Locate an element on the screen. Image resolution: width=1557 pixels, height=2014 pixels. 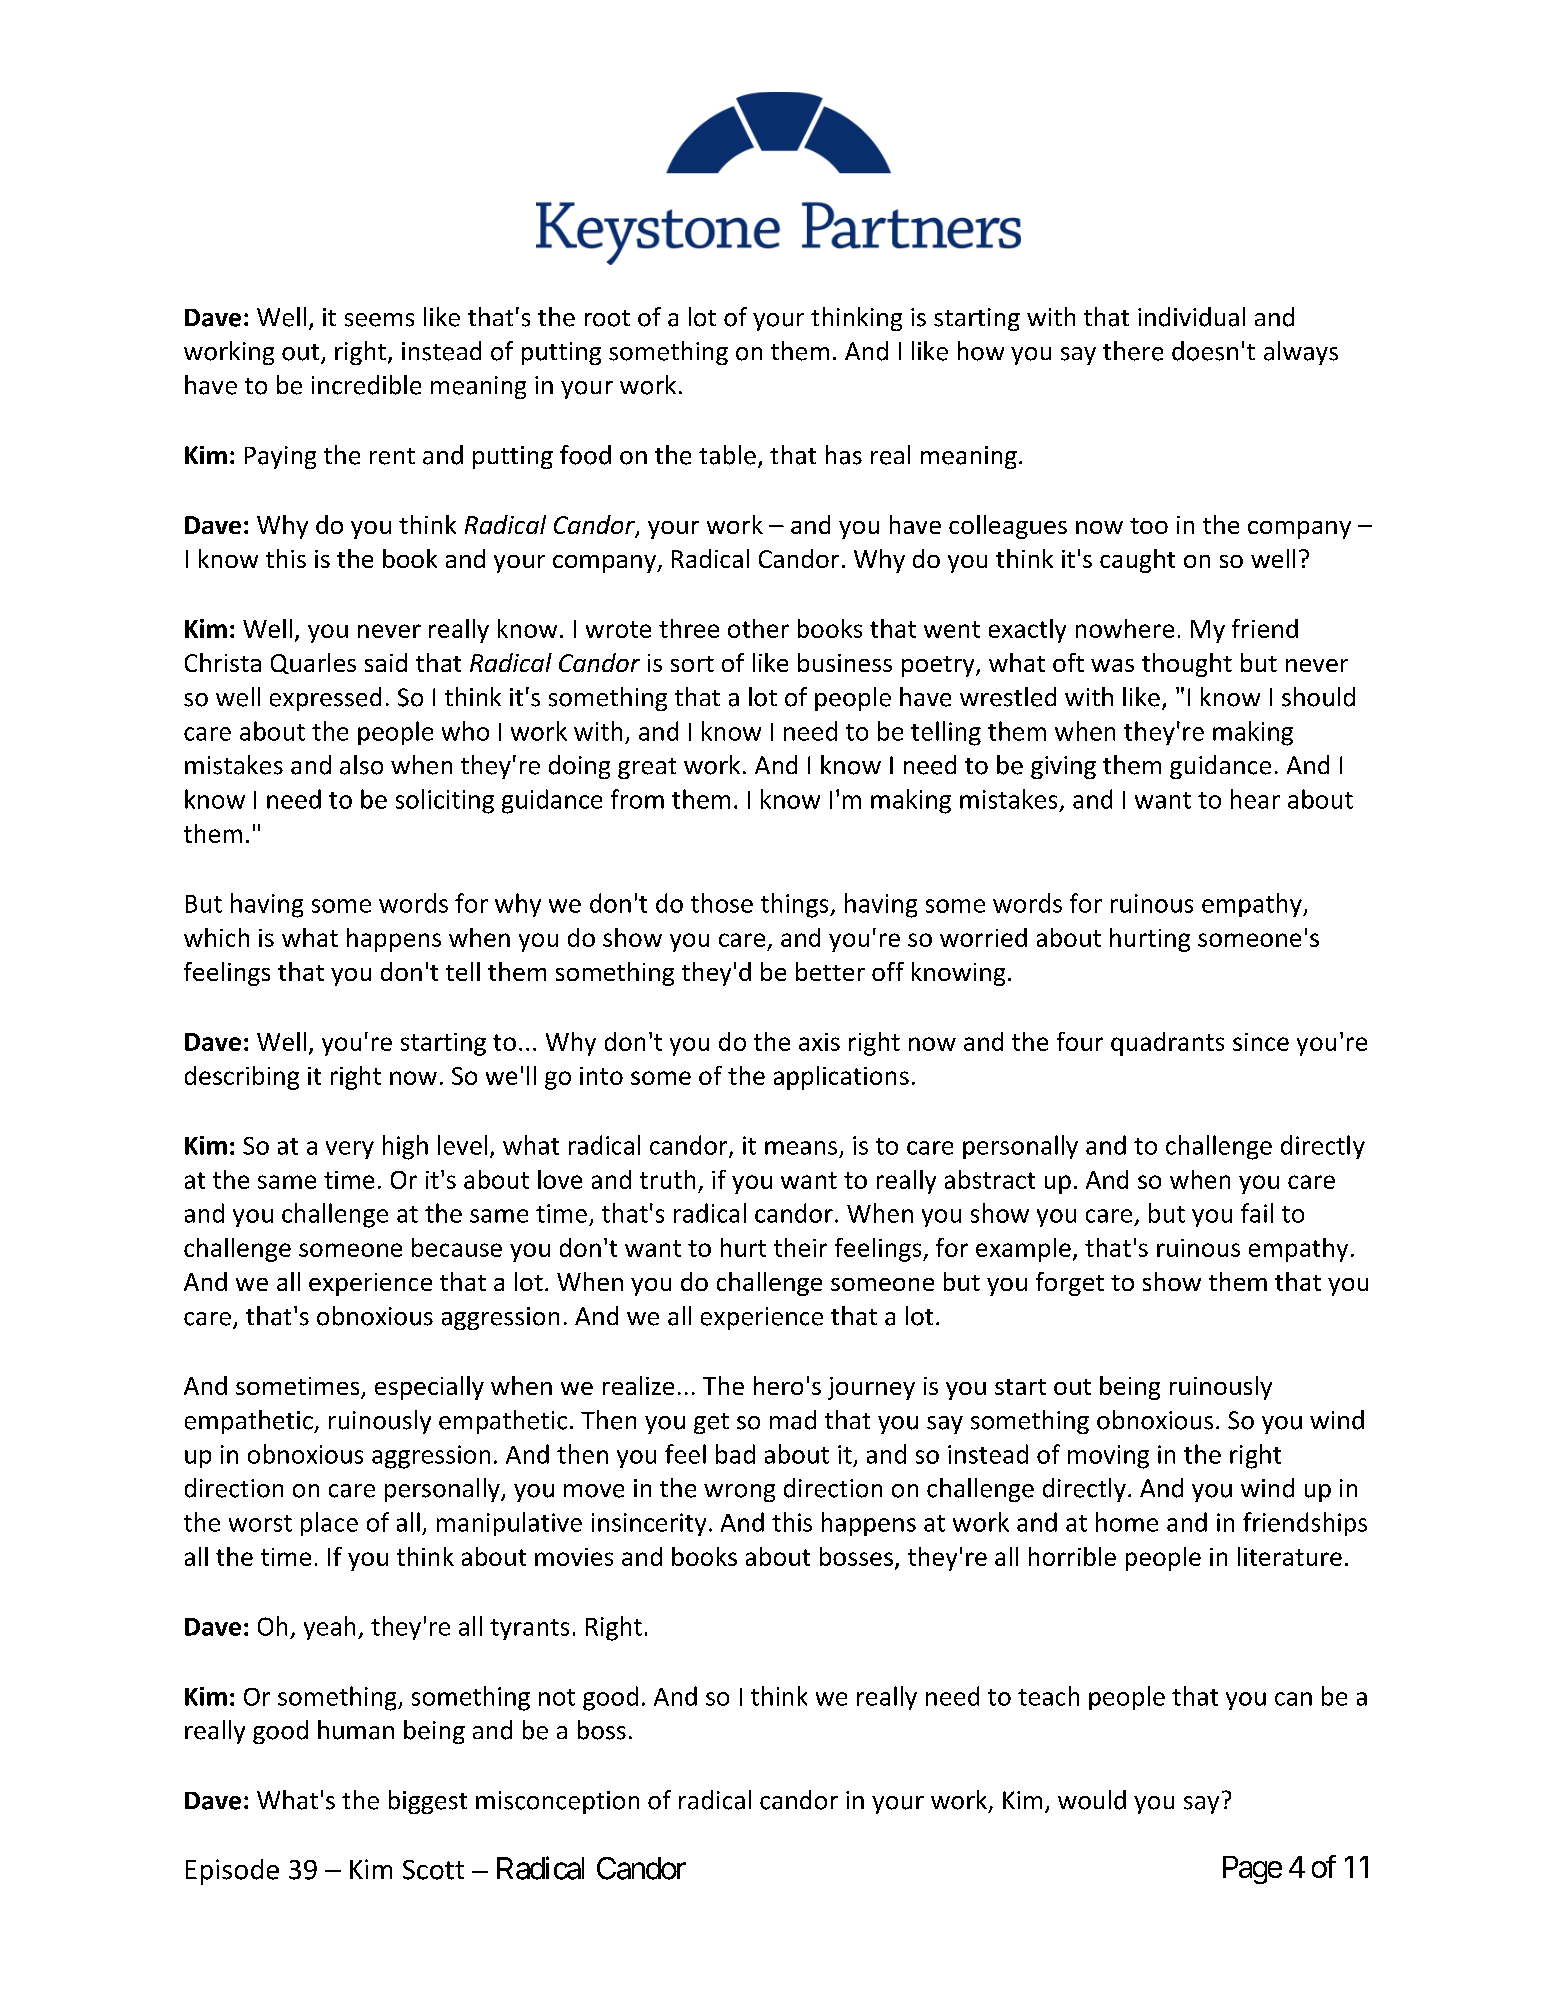
quadrants is located at coordinates (1167, 1044).
